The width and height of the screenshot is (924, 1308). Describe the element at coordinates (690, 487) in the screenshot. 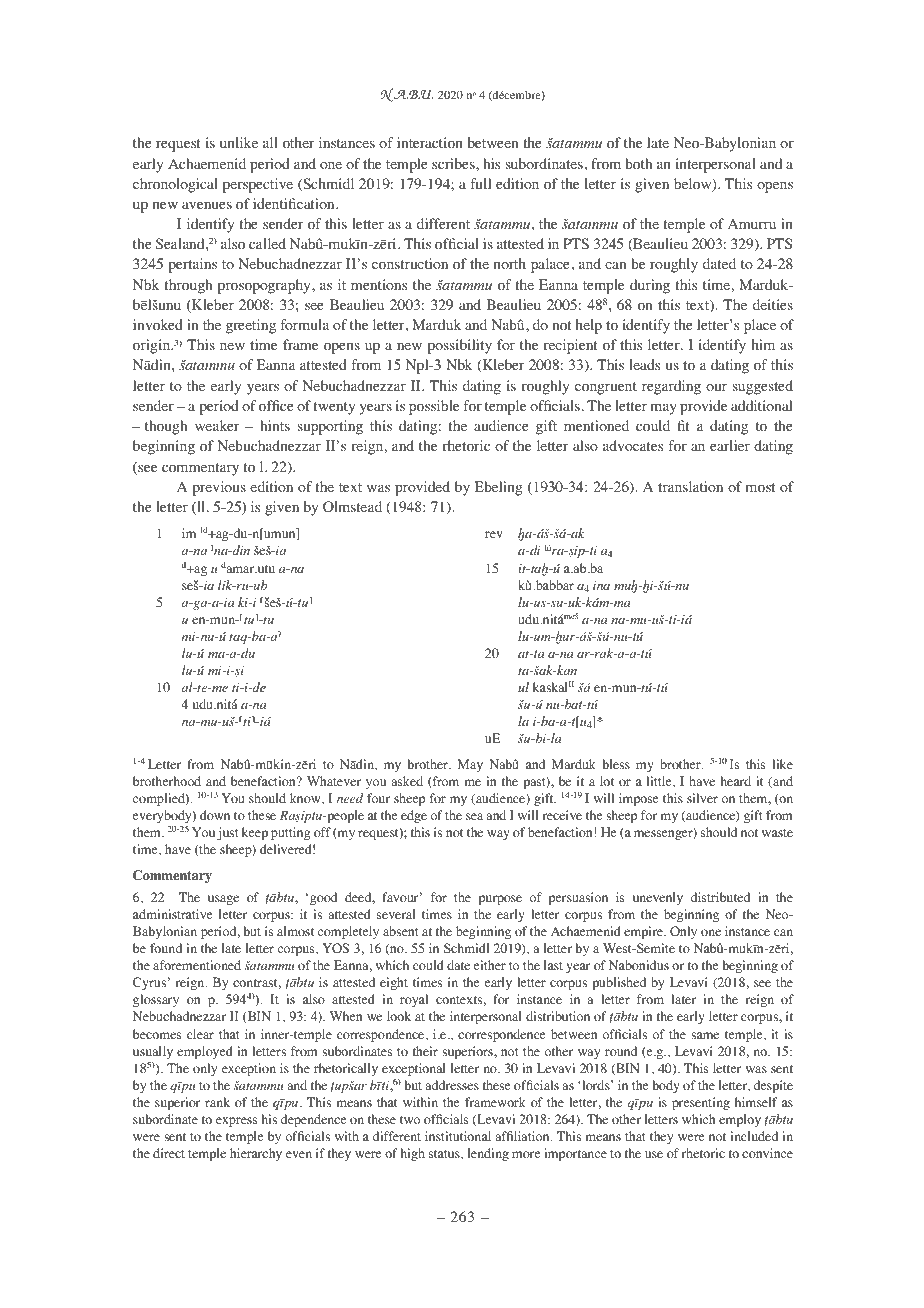

I see `translation` at that location.
